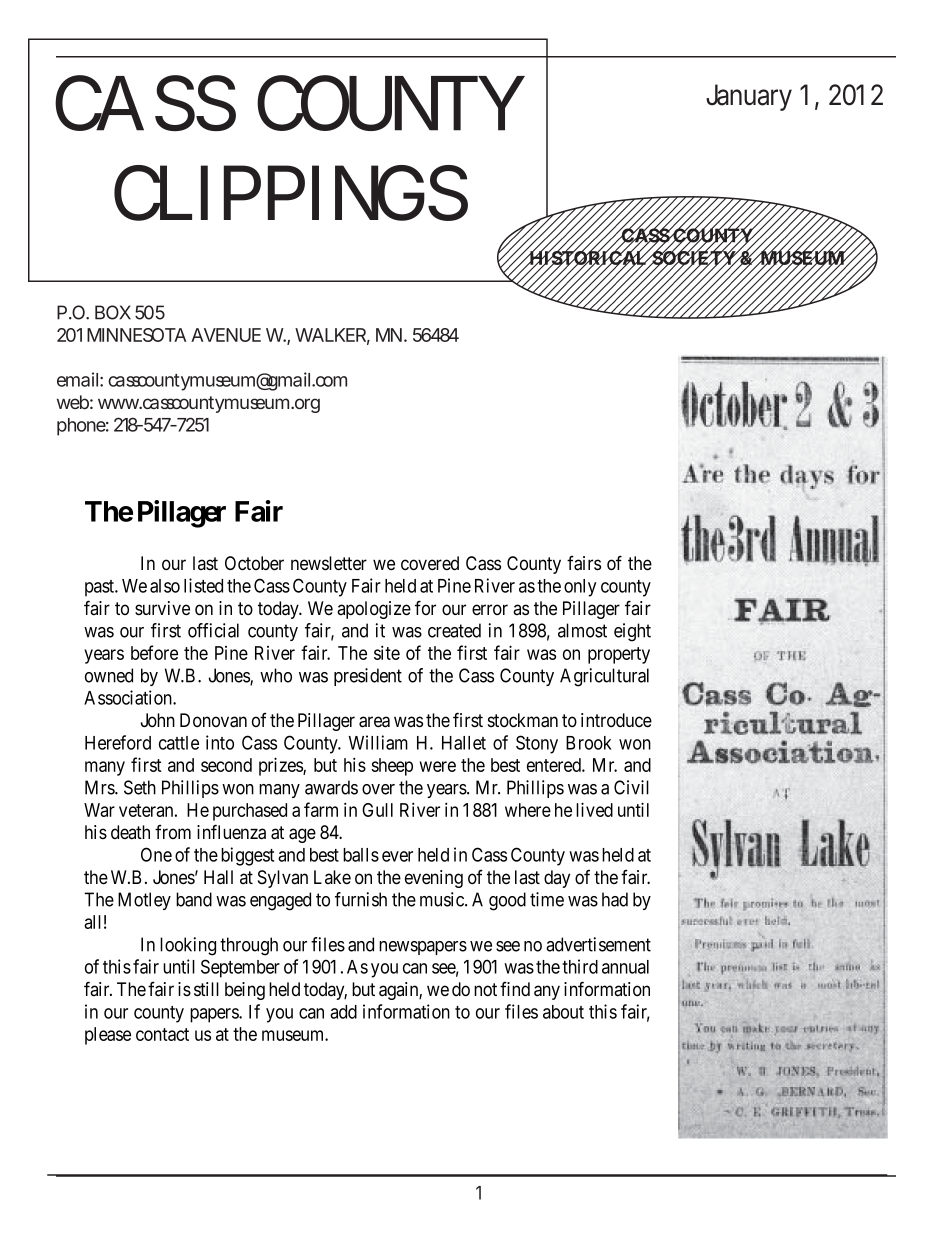 The height and width of the screenshot is (1233, 952). I want to click on eight, so click(632, 632).
